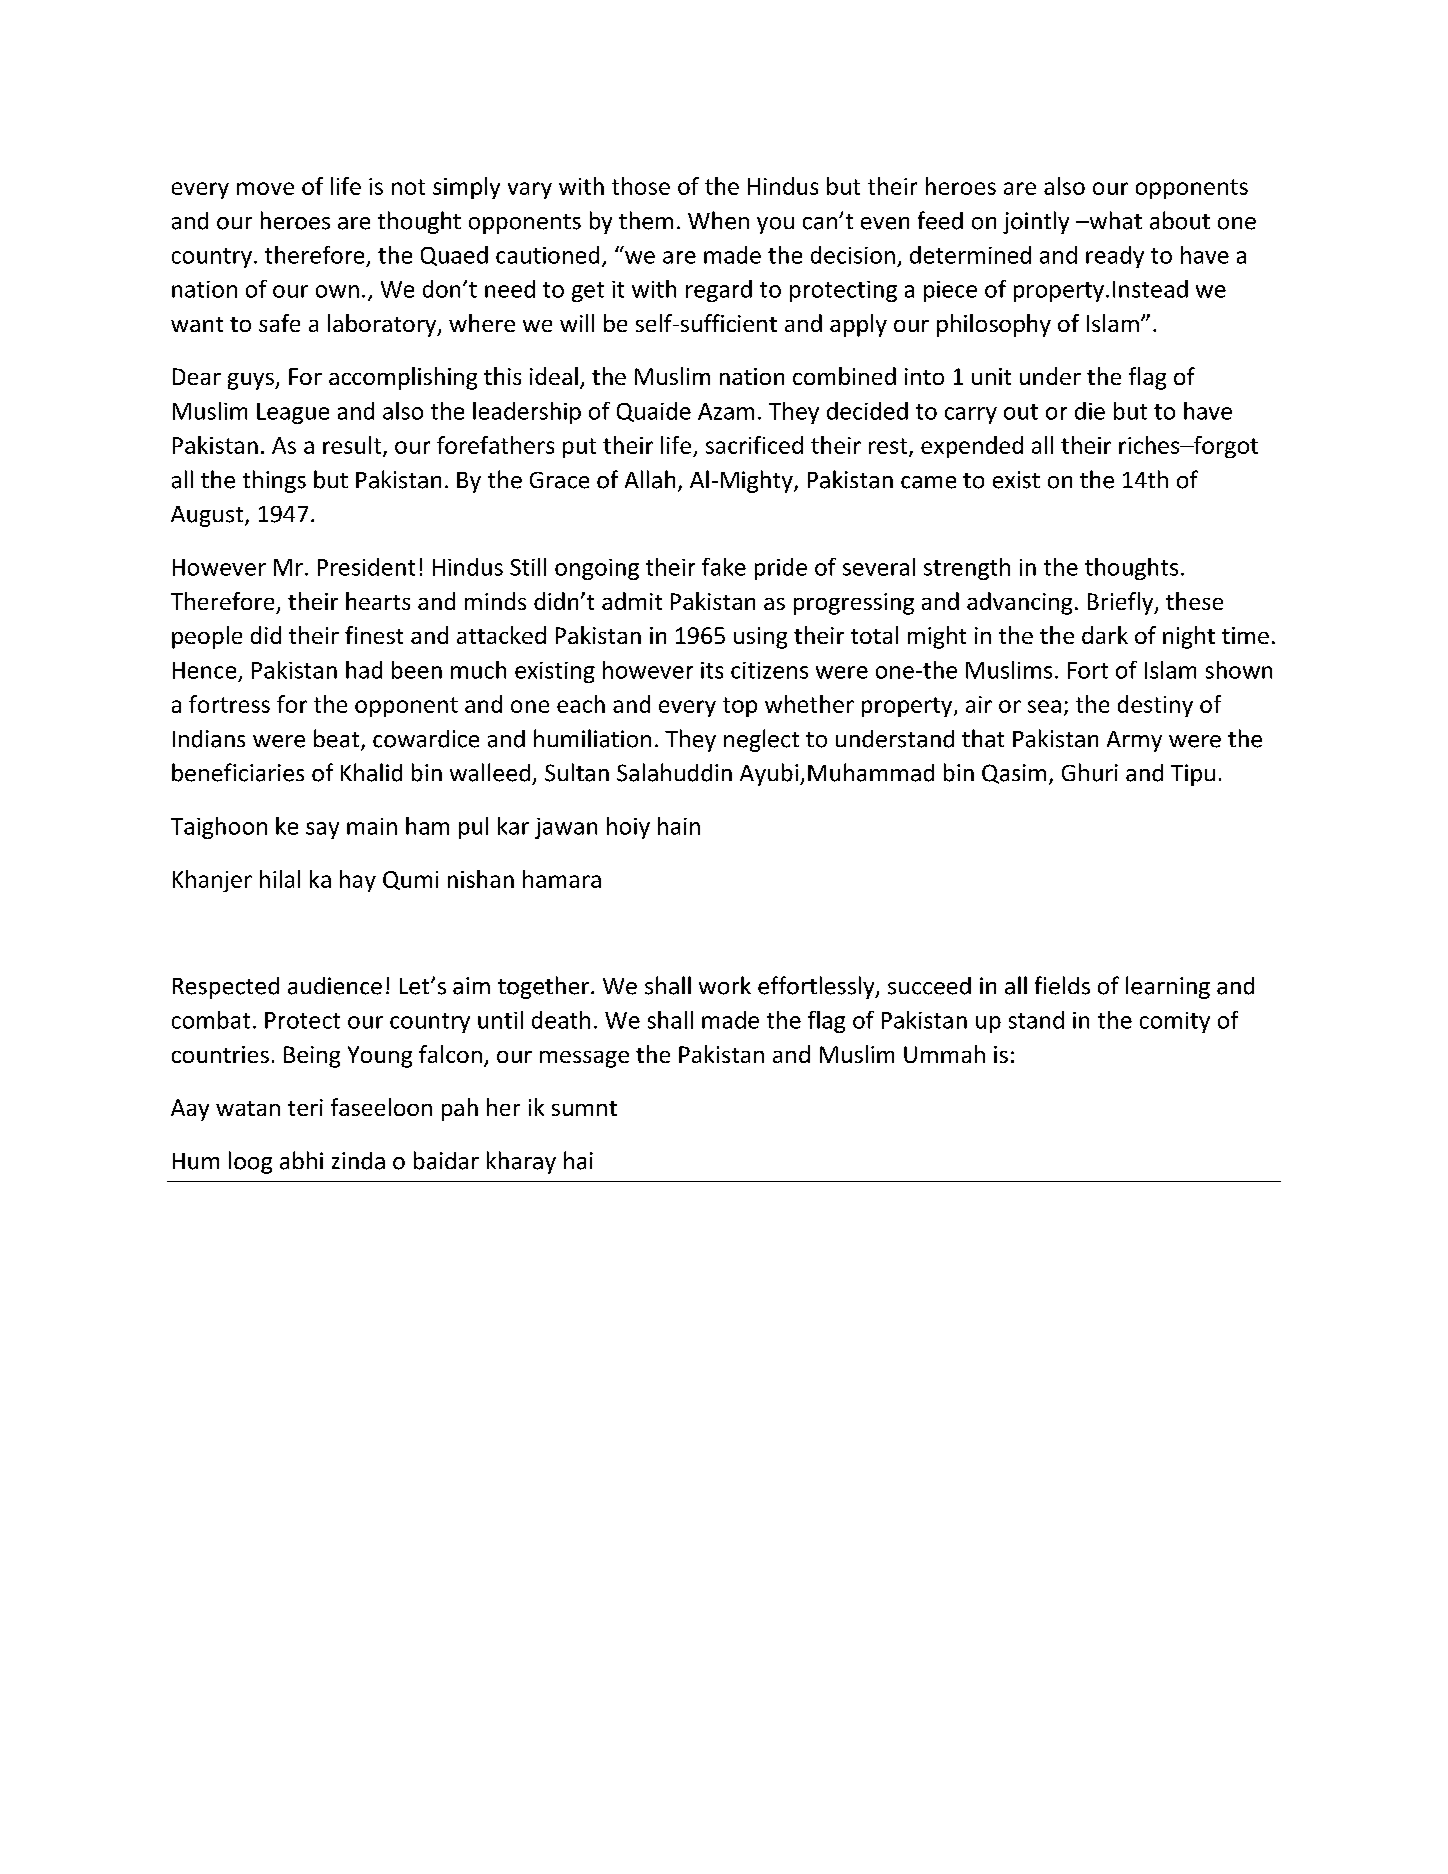 The image size is (1448, 1874). I want to click on When, so click(718, 220).
